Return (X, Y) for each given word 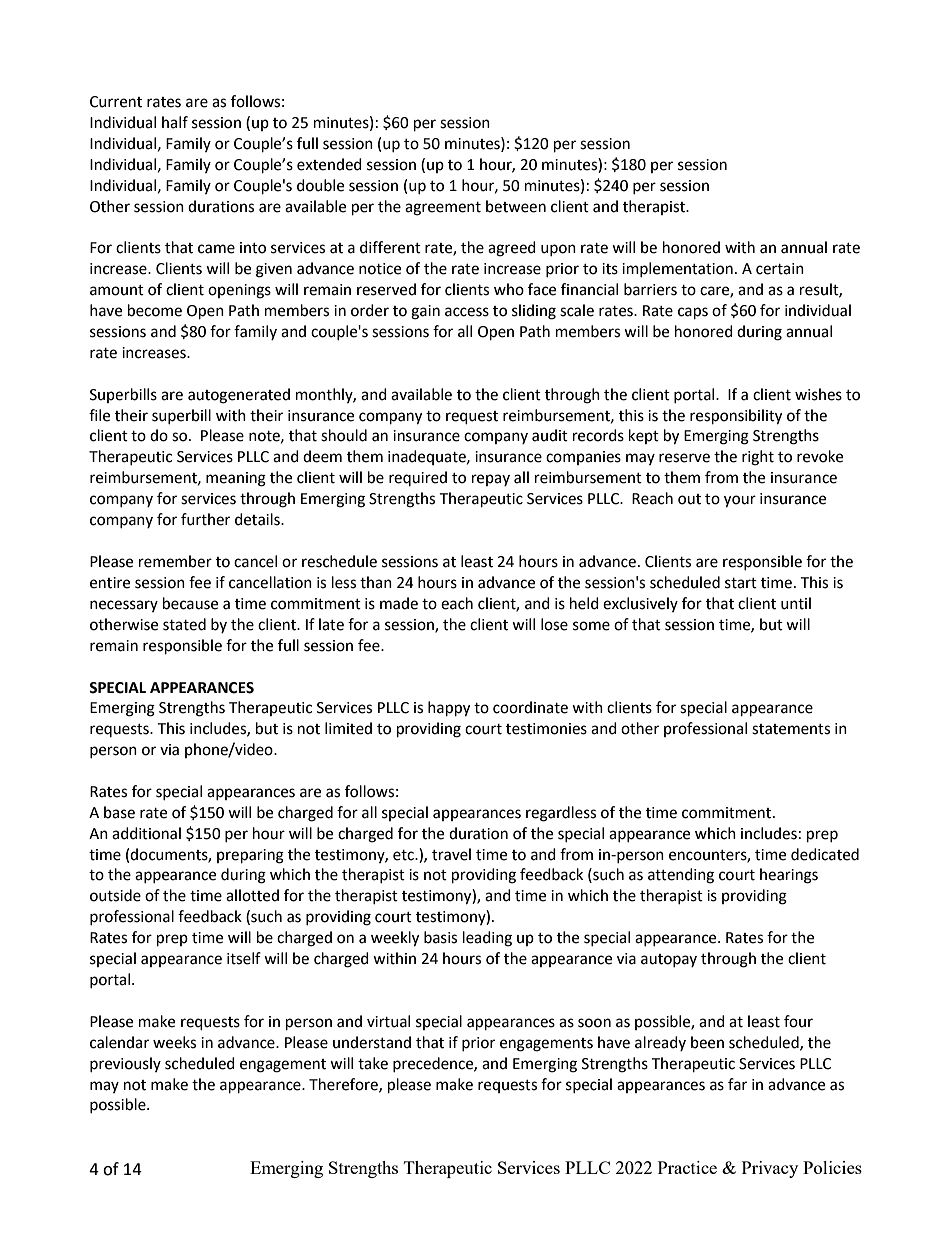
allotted (252, 895)
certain (780, 269)
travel (451, 854)
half (175, 122)
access (467, 312)
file (99, 415)
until (796, 603)
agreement (443, 209)
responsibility (736, 417)
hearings (789, 876)
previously (125, 1064)
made (399, 603)
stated (184, 624)
